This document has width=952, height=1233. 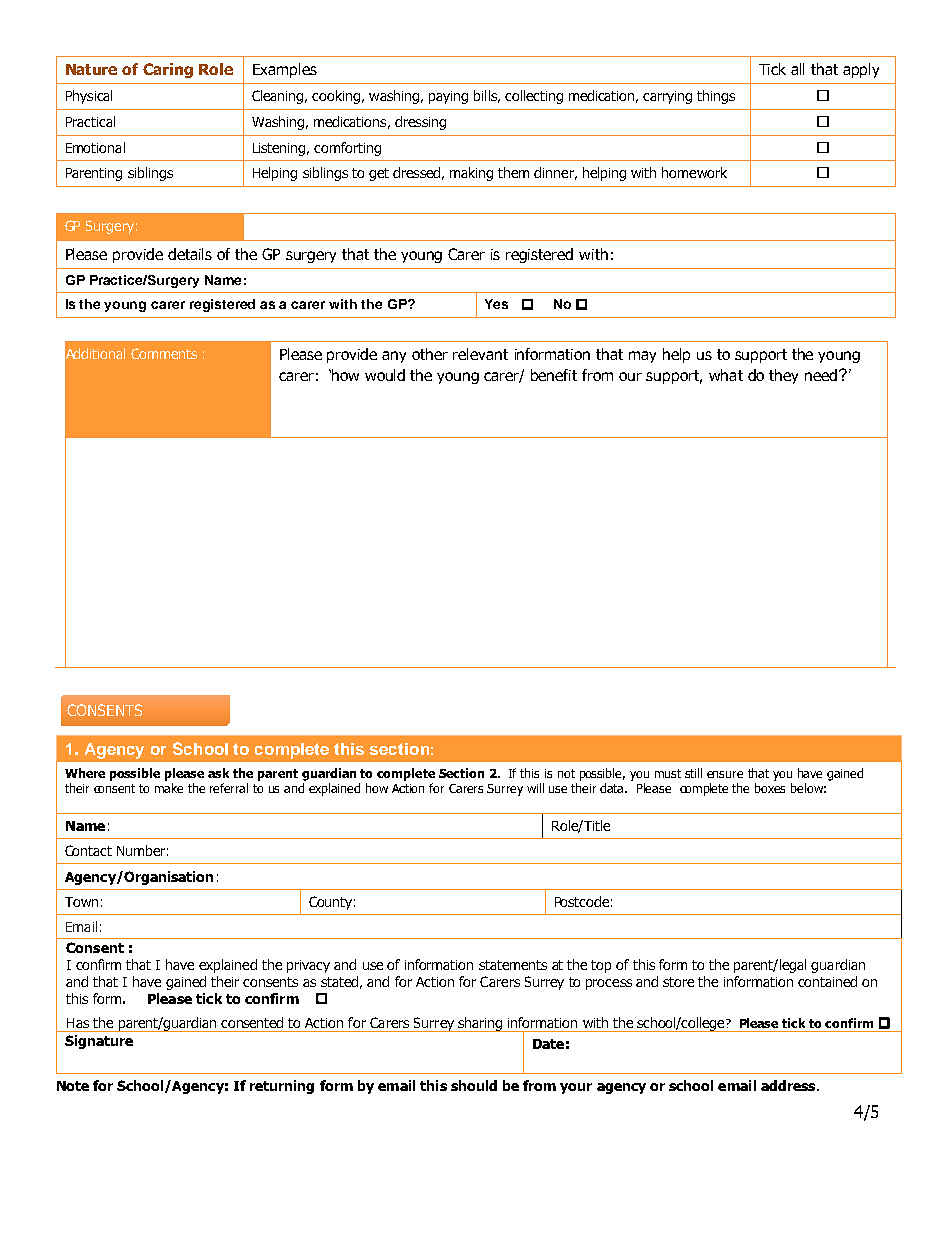 I want to click on they, so click(x=783, y=376).
